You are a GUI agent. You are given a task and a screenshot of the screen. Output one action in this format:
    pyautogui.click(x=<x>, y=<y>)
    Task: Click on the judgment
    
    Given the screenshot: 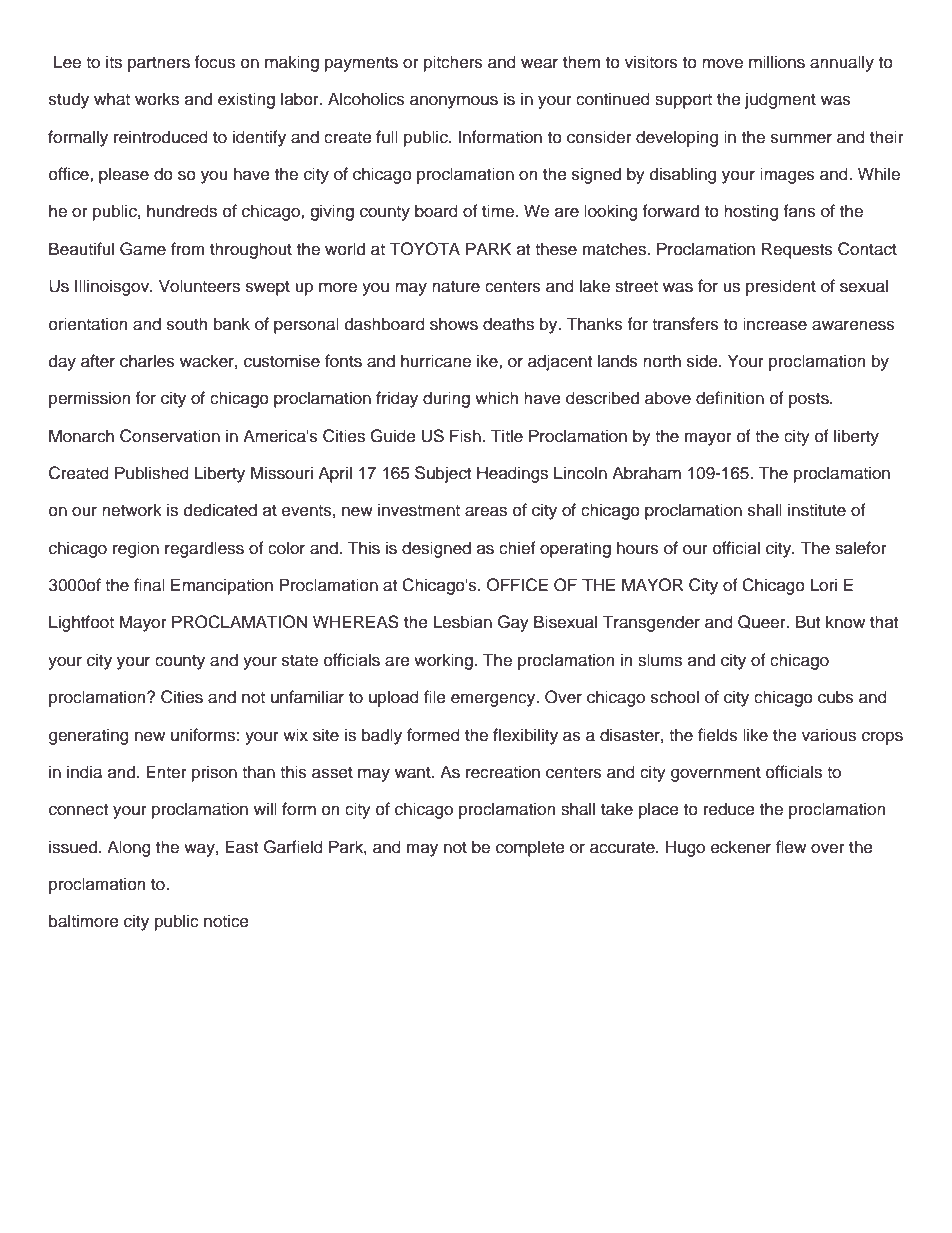 What is the action you would take?
    pyautogui.click(x=780, y=100)
